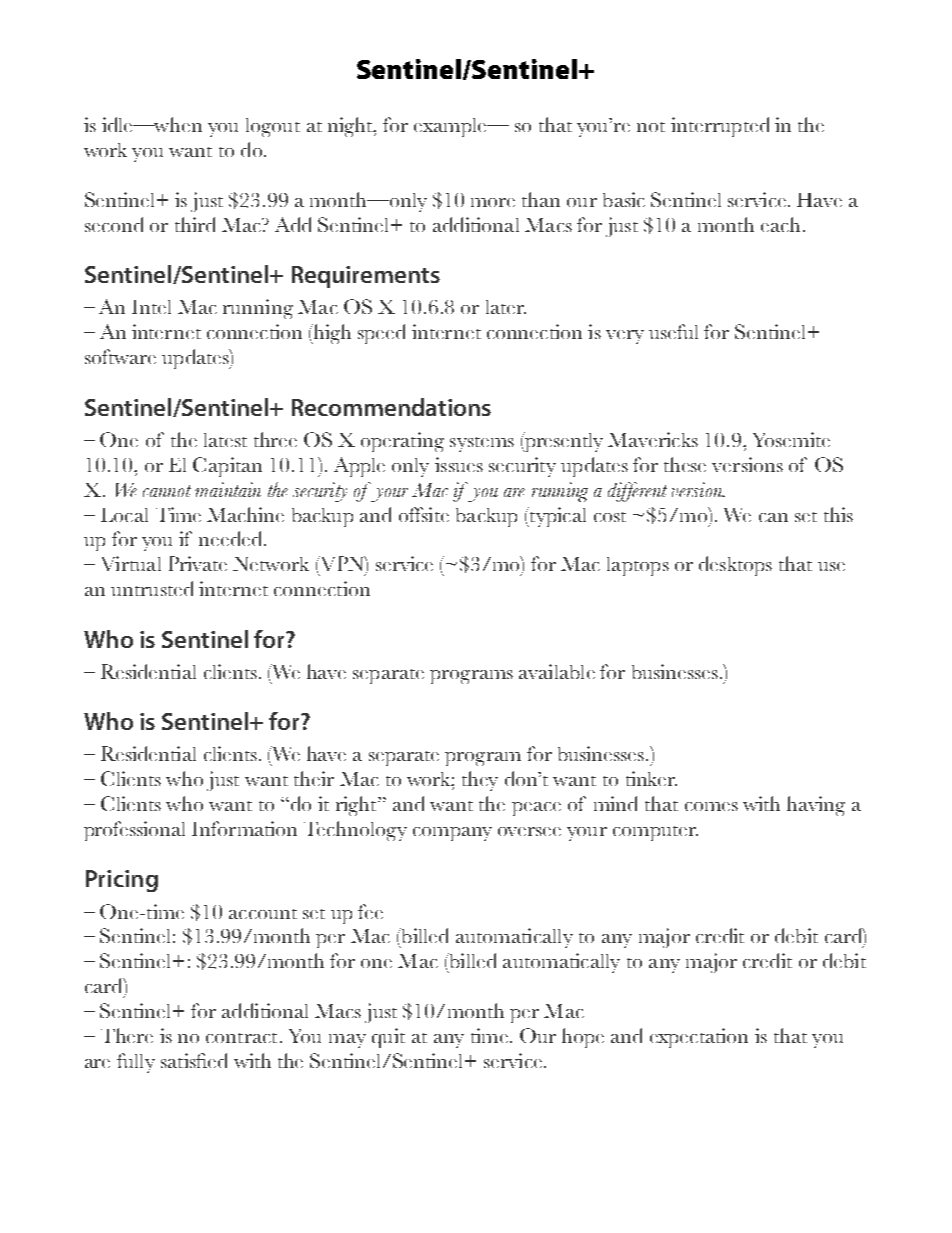  What do you see at coordinates (424, 514) in the image?
I see `offsite` at bounding box center [424, 514].
